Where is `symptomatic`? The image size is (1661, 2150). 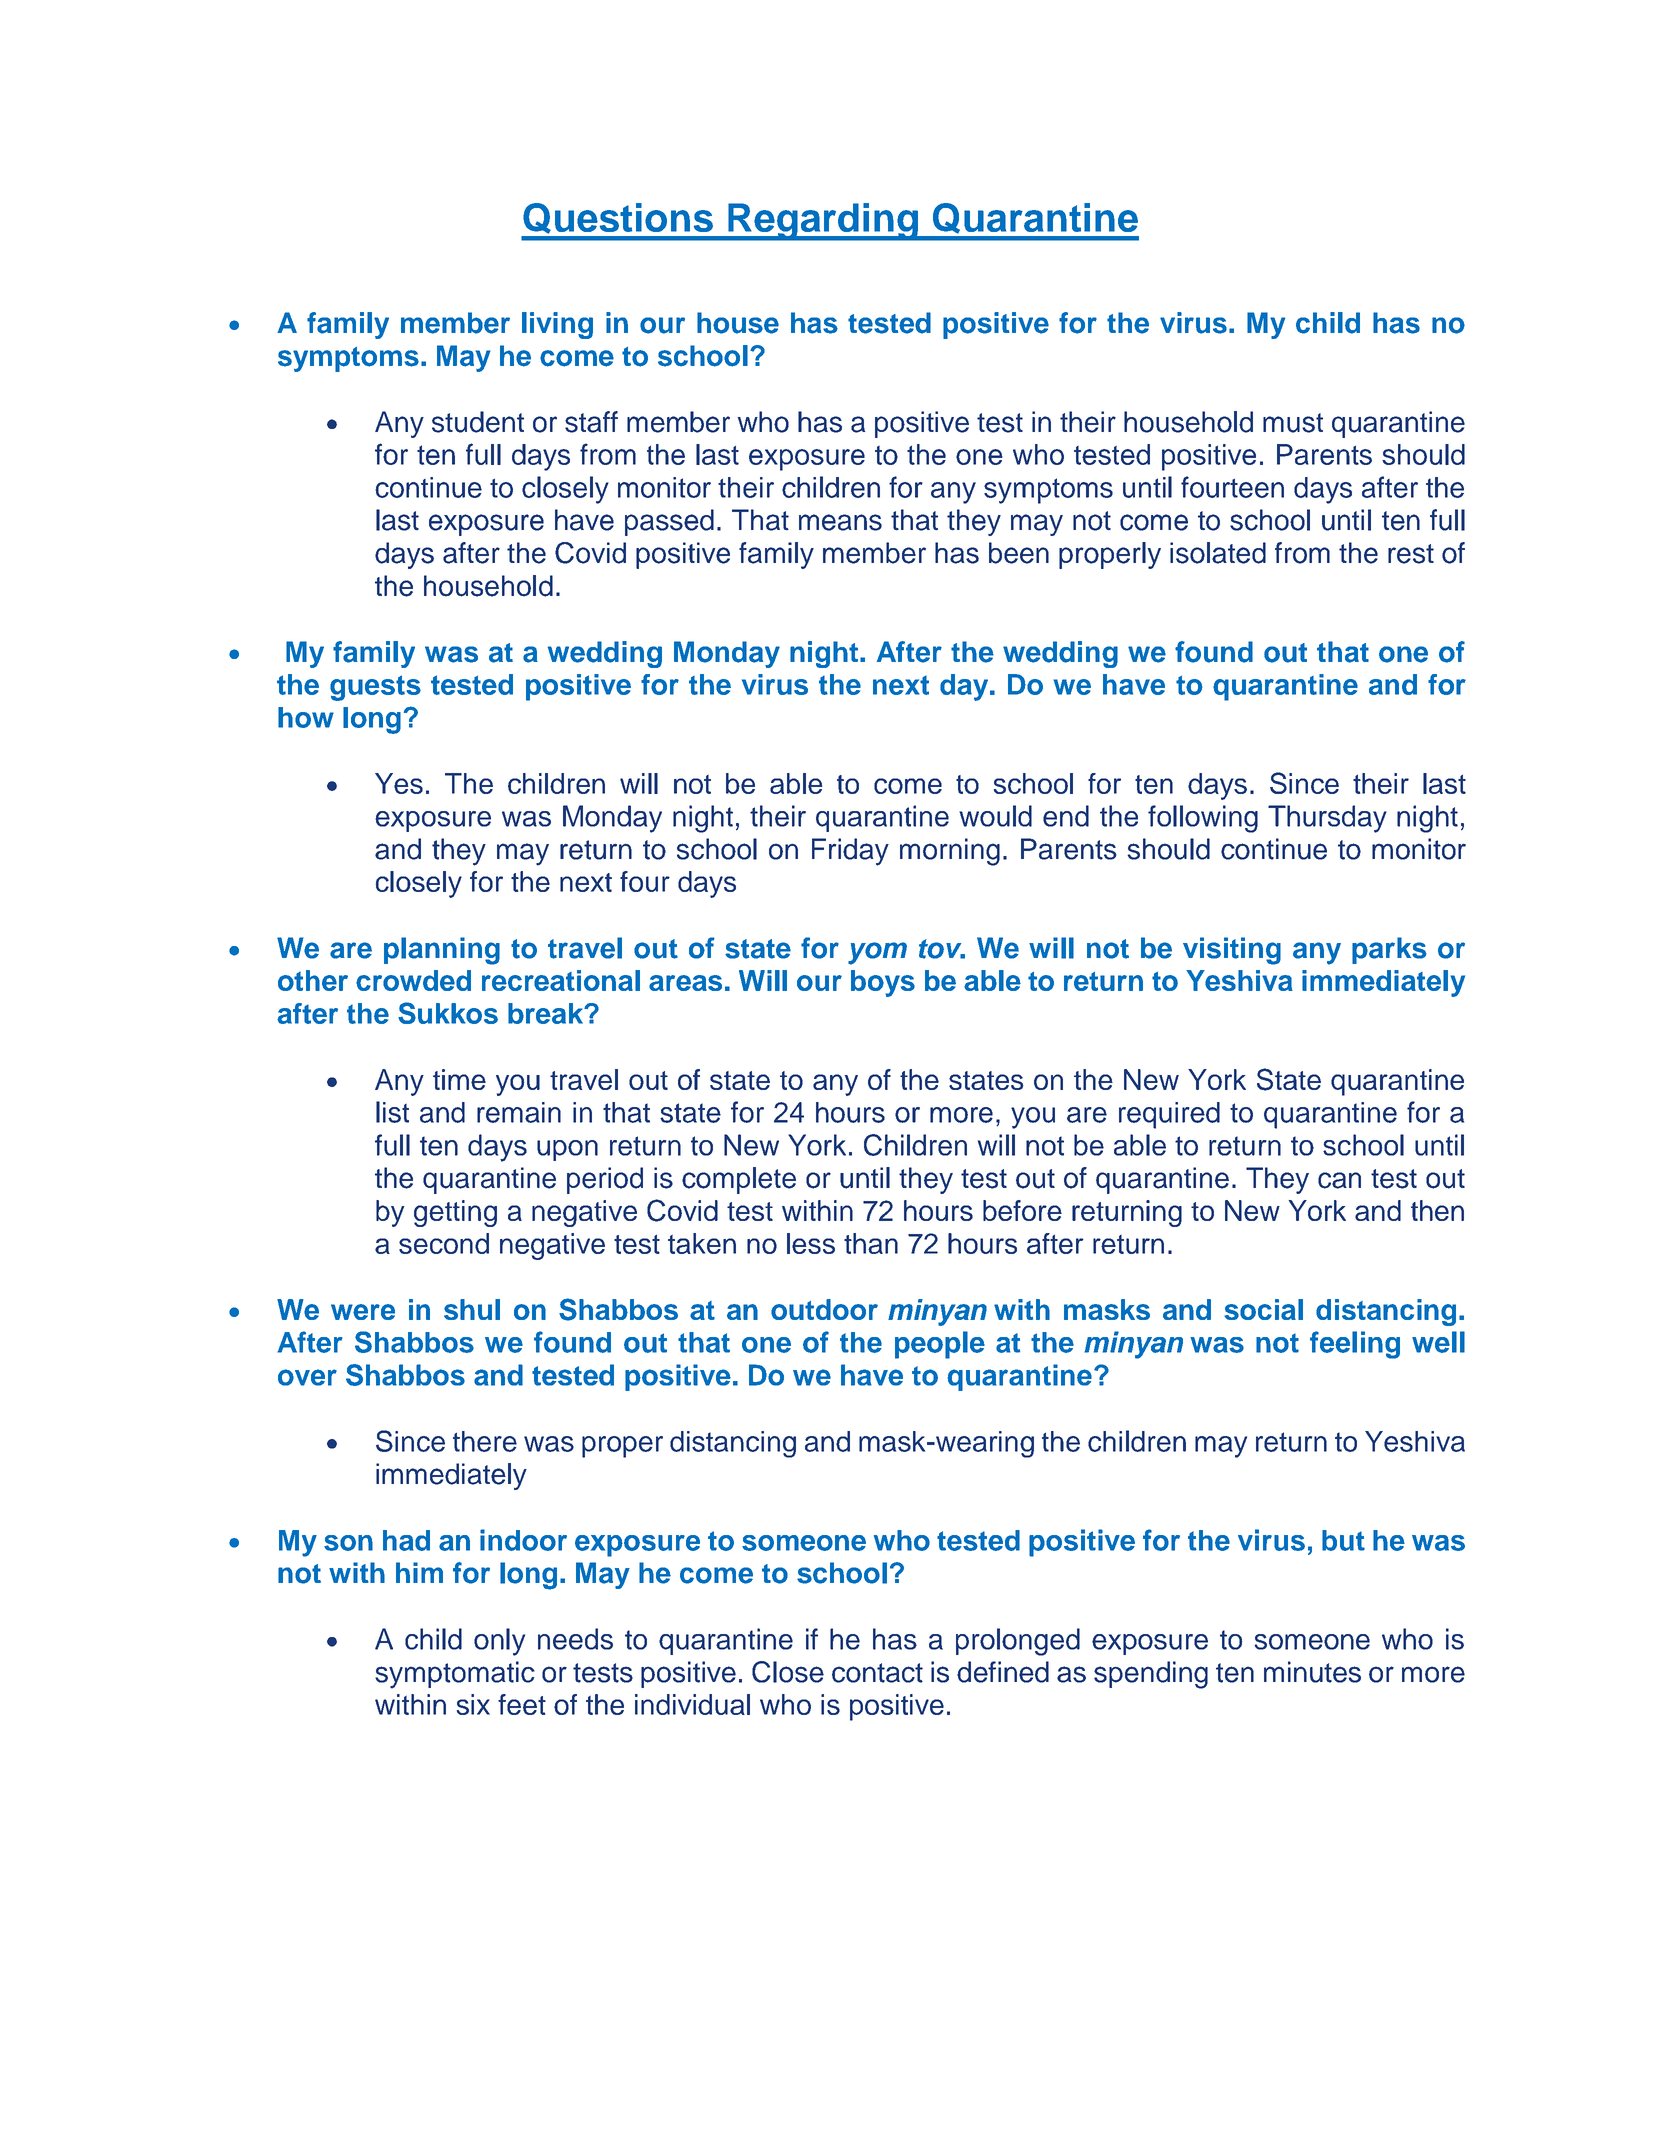
symptomatic is located at coordinates (455, 1675).
